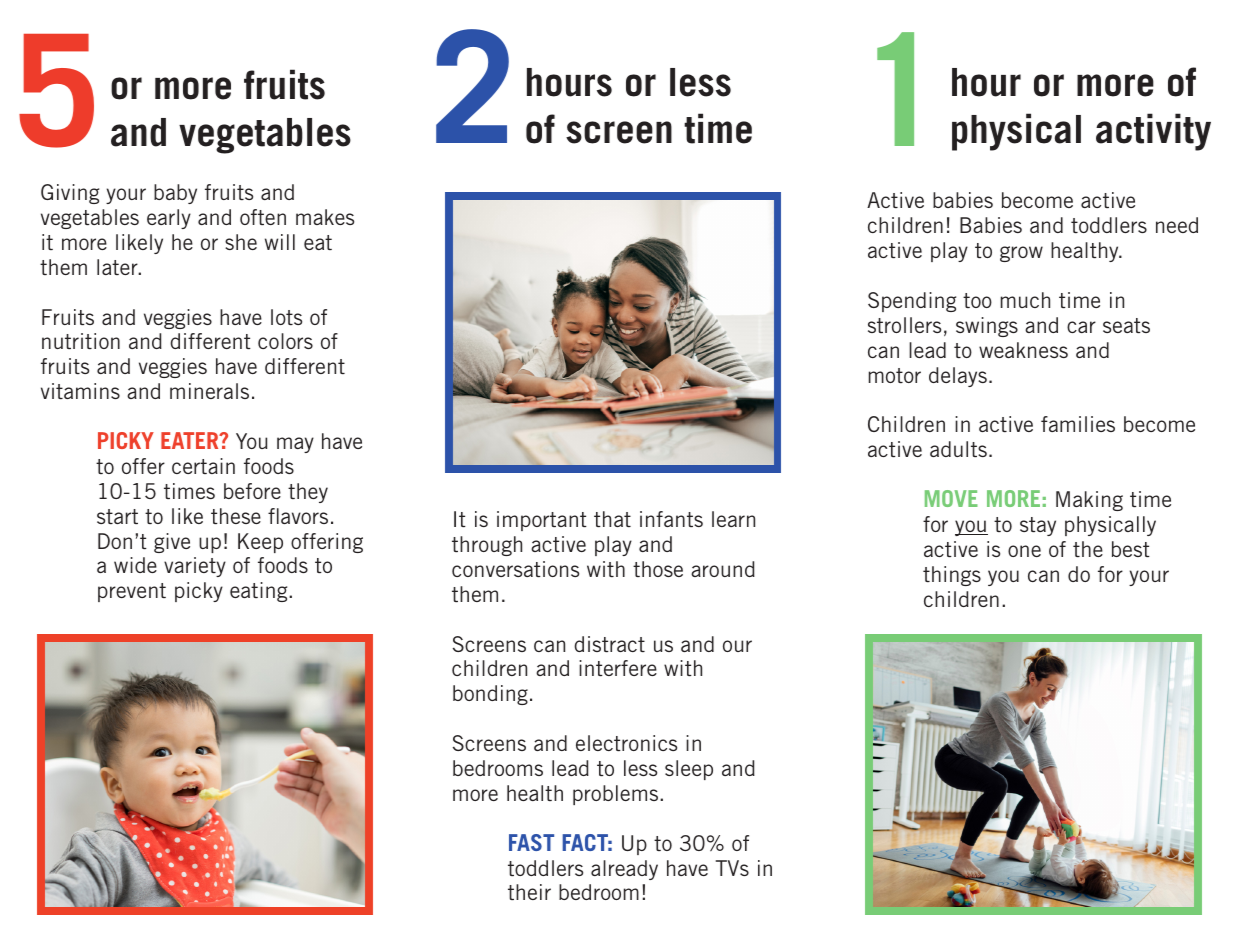  Describe the element at coordinates (236, 516) in the screenshot. I see `these` at that location.
